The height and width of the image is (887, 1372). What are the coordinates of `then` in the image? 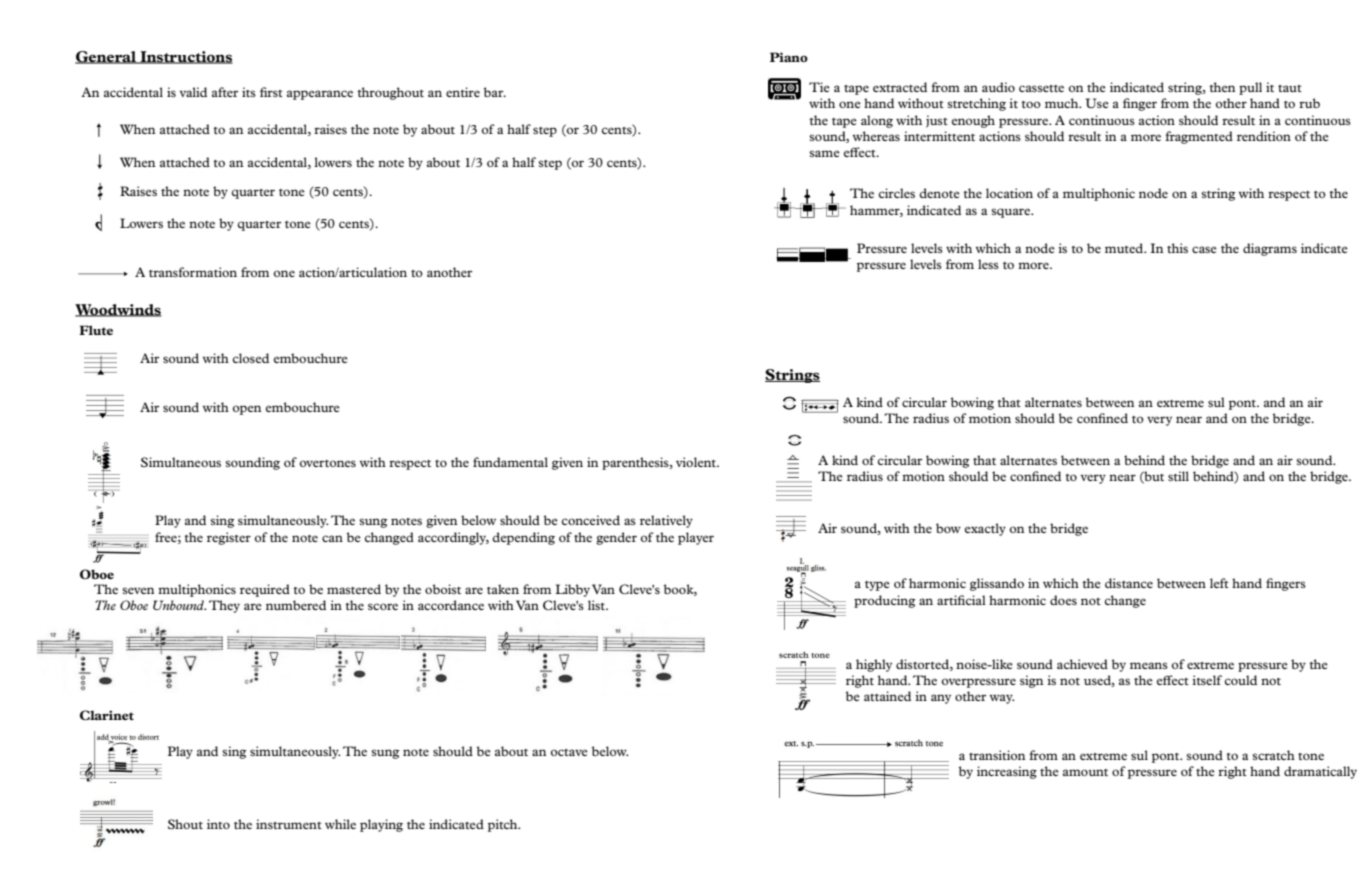 It's located at (1222, 87).
